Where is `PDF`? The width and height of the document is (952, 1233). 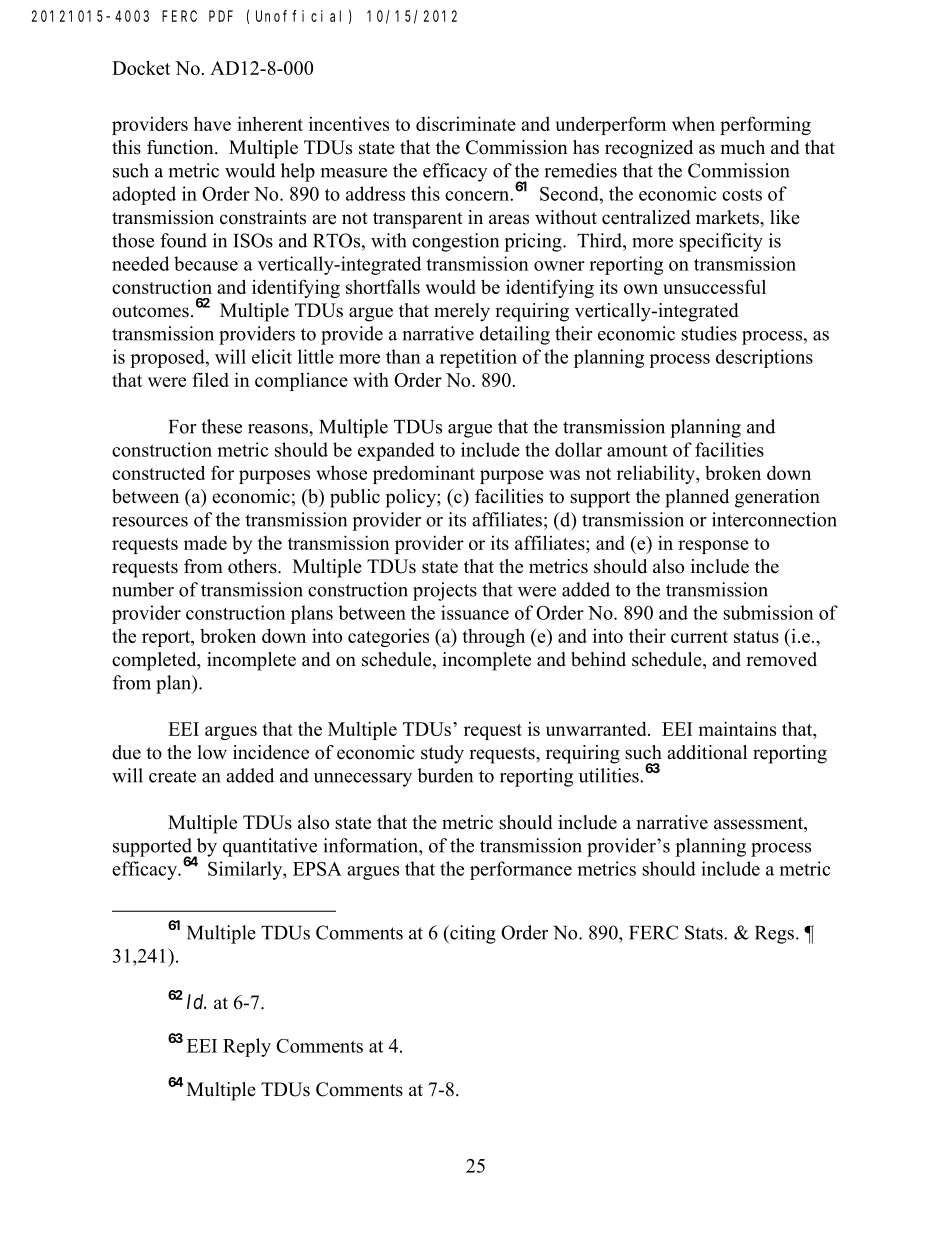
PDF is located at coordinates (221, 16).
